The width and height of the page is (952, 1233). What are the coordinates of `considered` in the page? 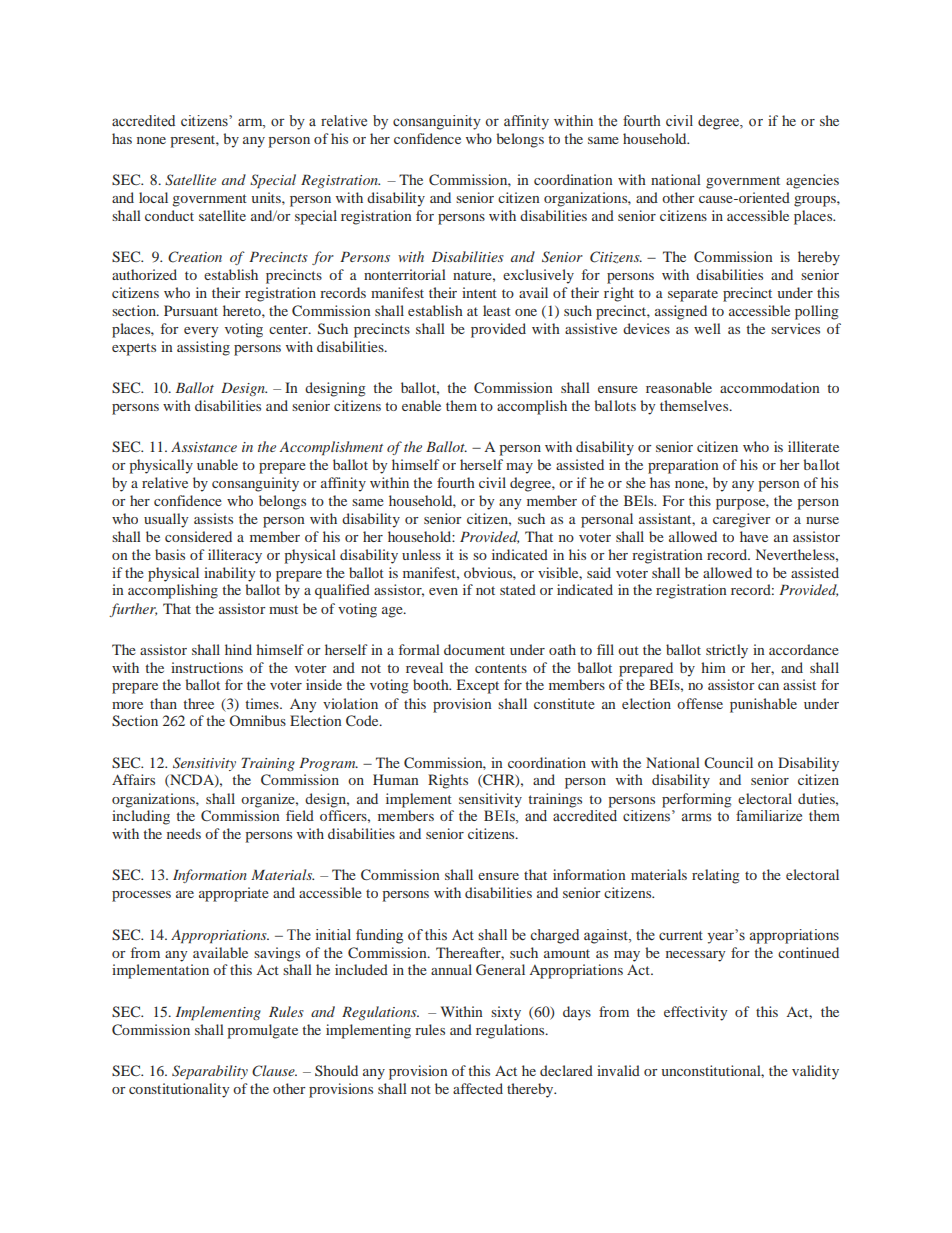 It's located at (198, 536).
